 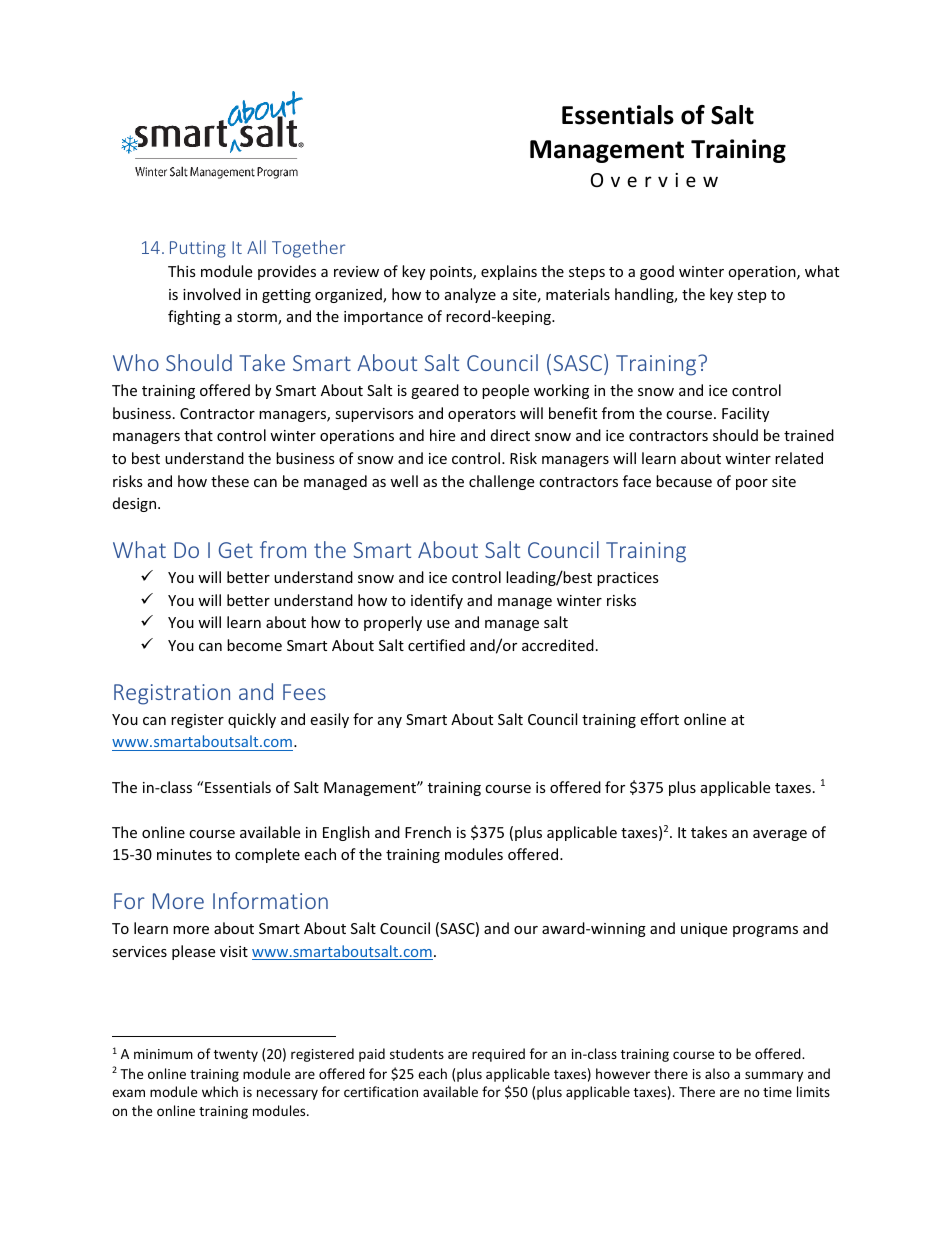 I want to click on quickly, so click(x=252, y=720).
